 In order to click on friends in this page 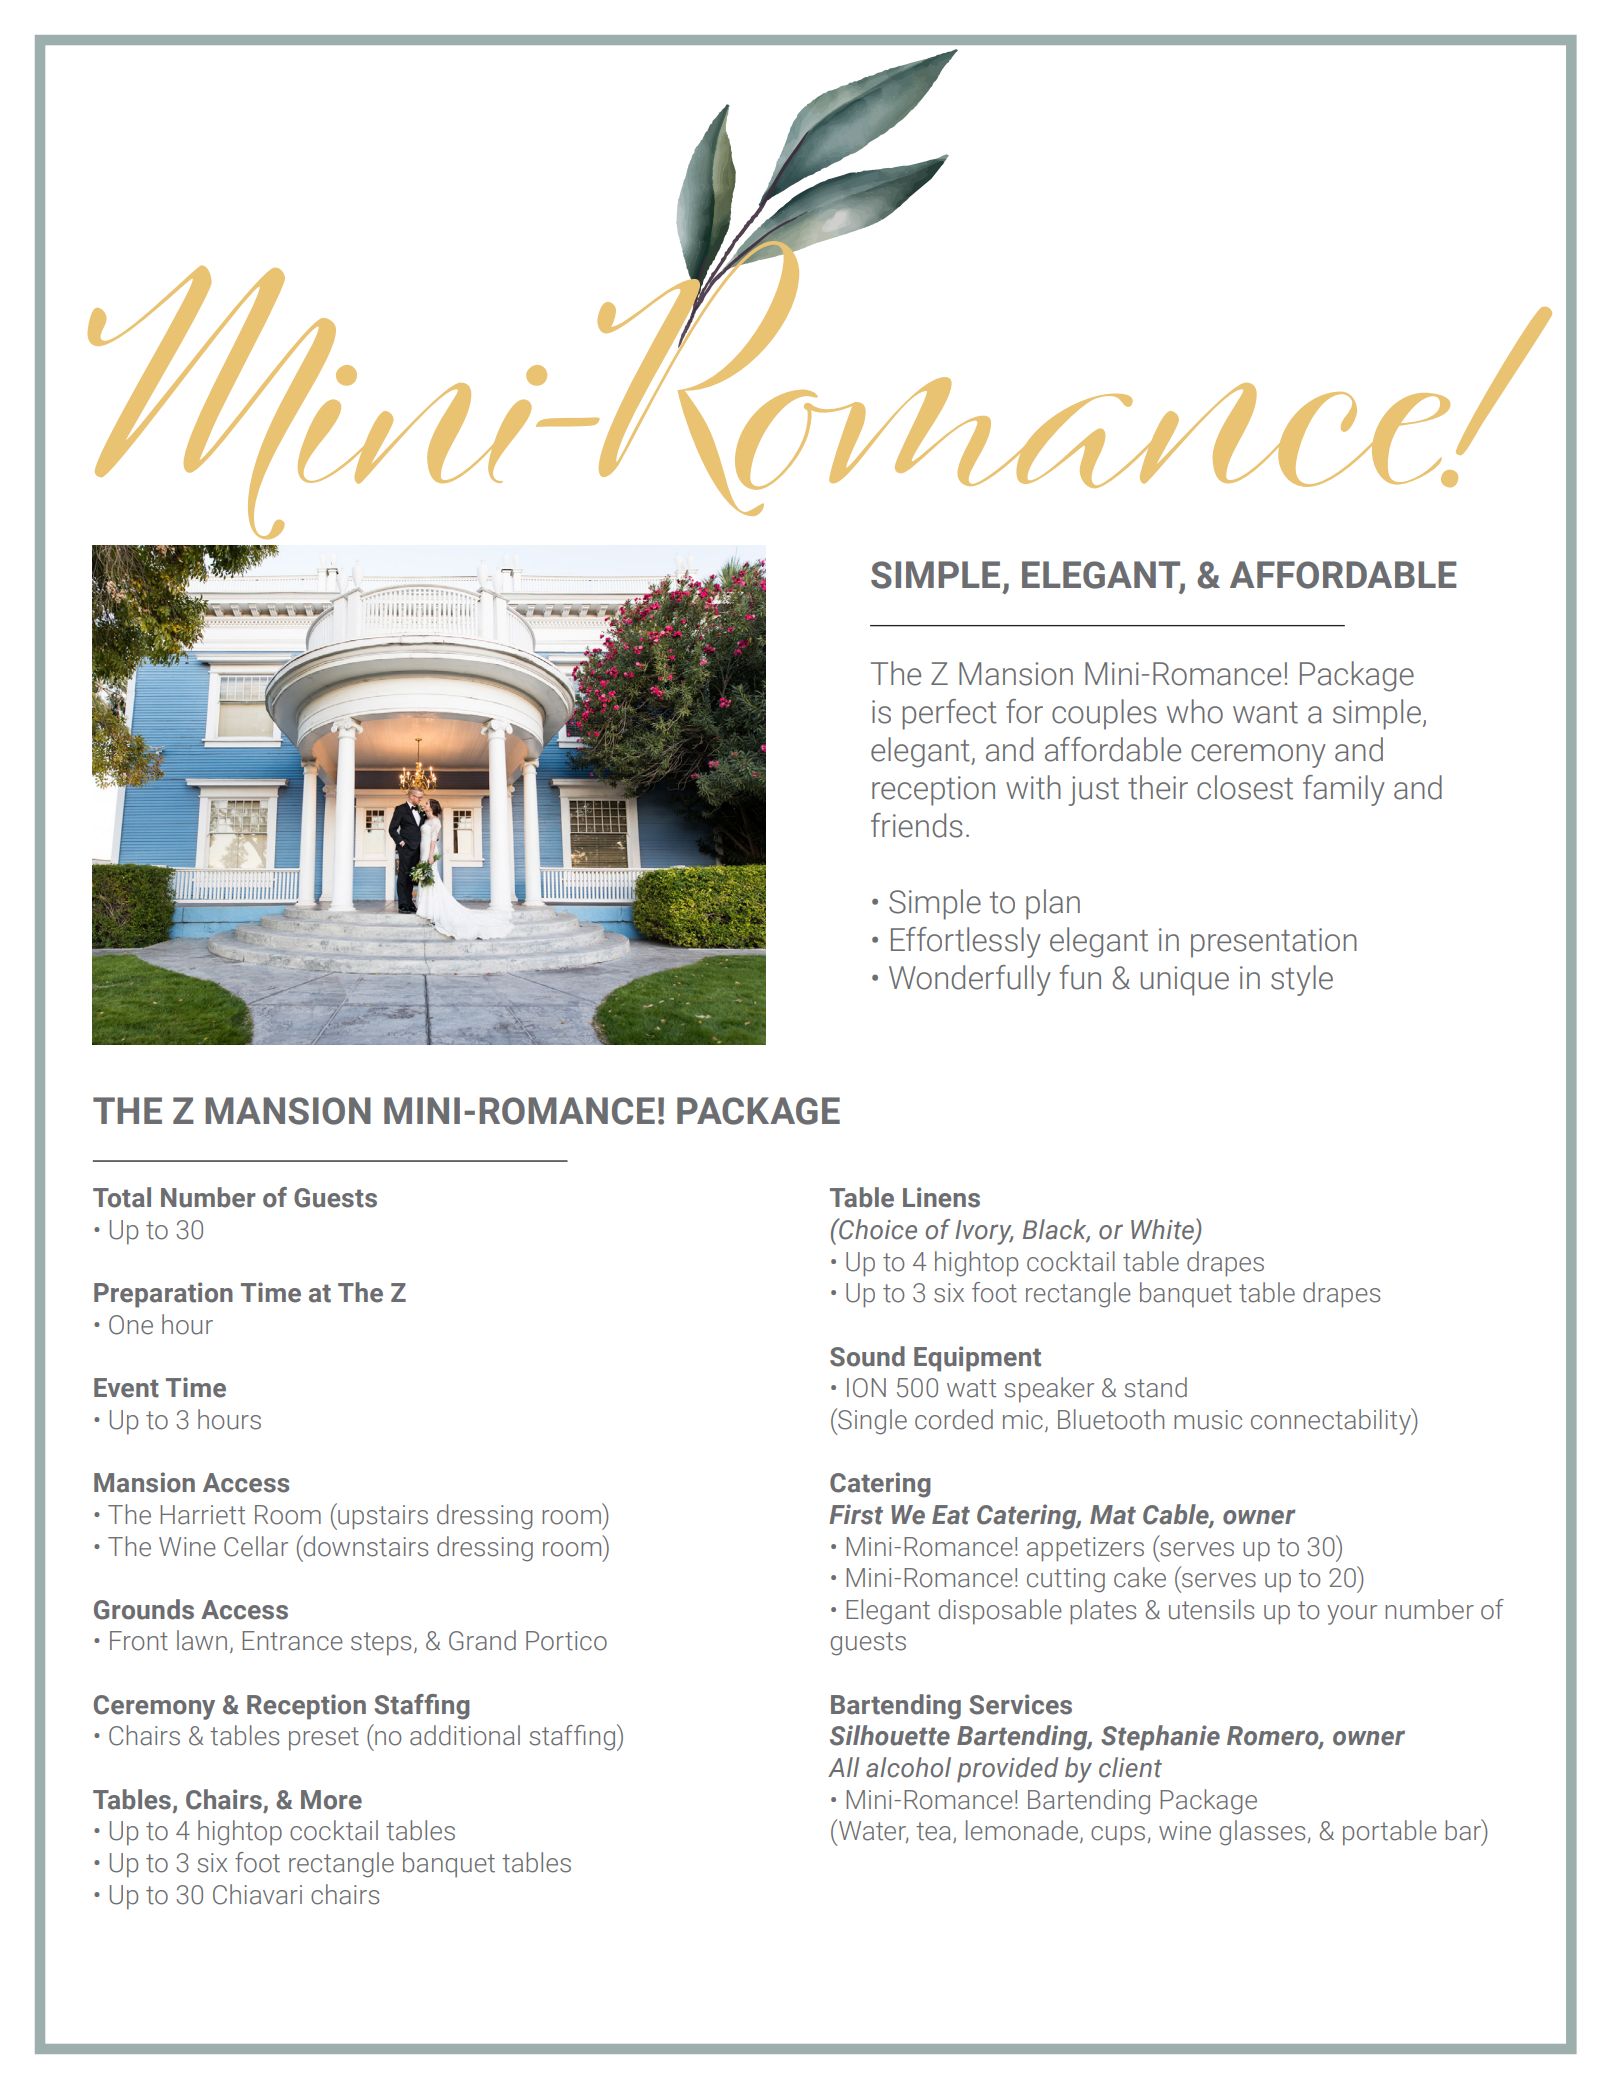, I will do `click(916, 825)`.
